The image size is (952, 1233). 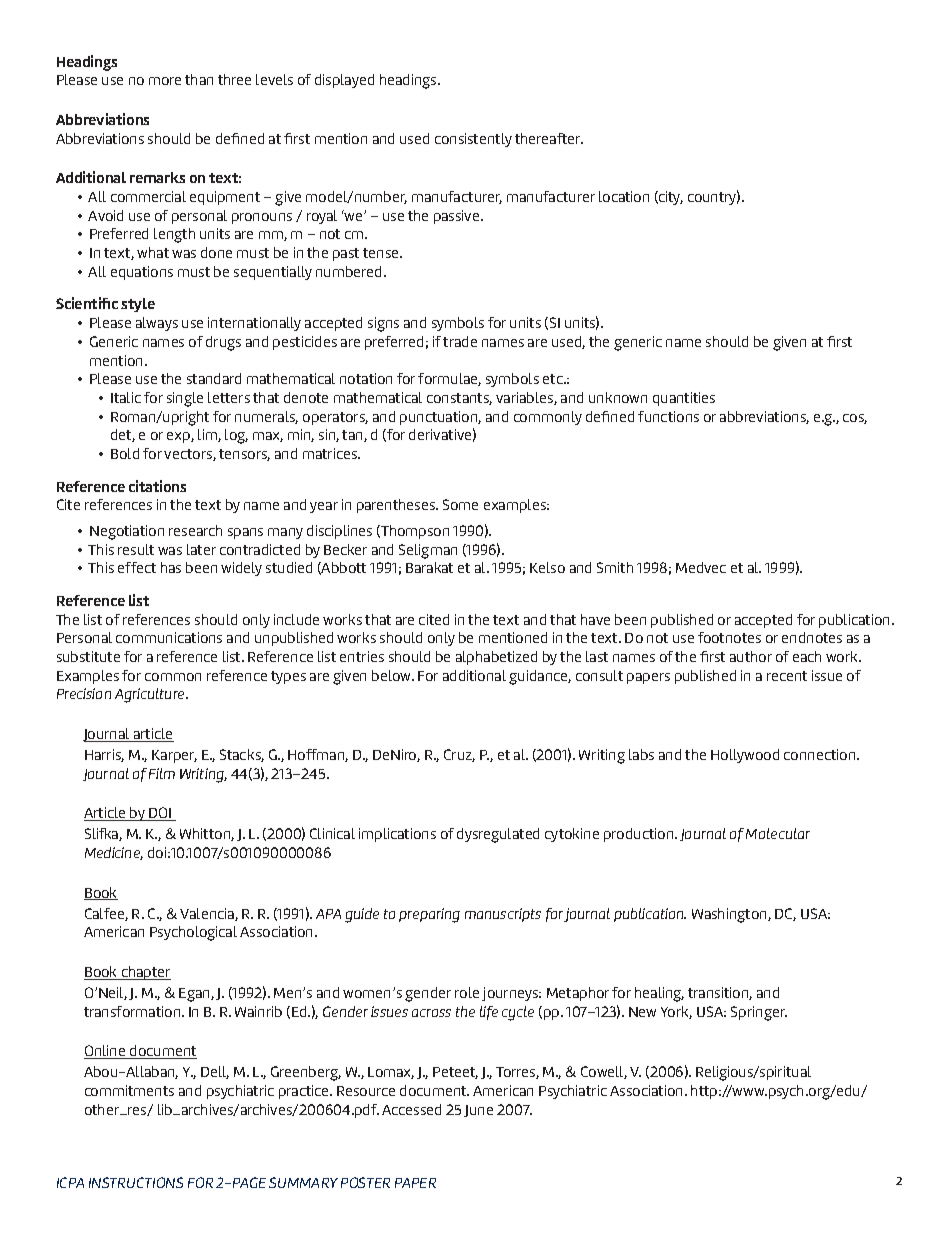 I want to click on consistently, so click(x=473, y=140).
